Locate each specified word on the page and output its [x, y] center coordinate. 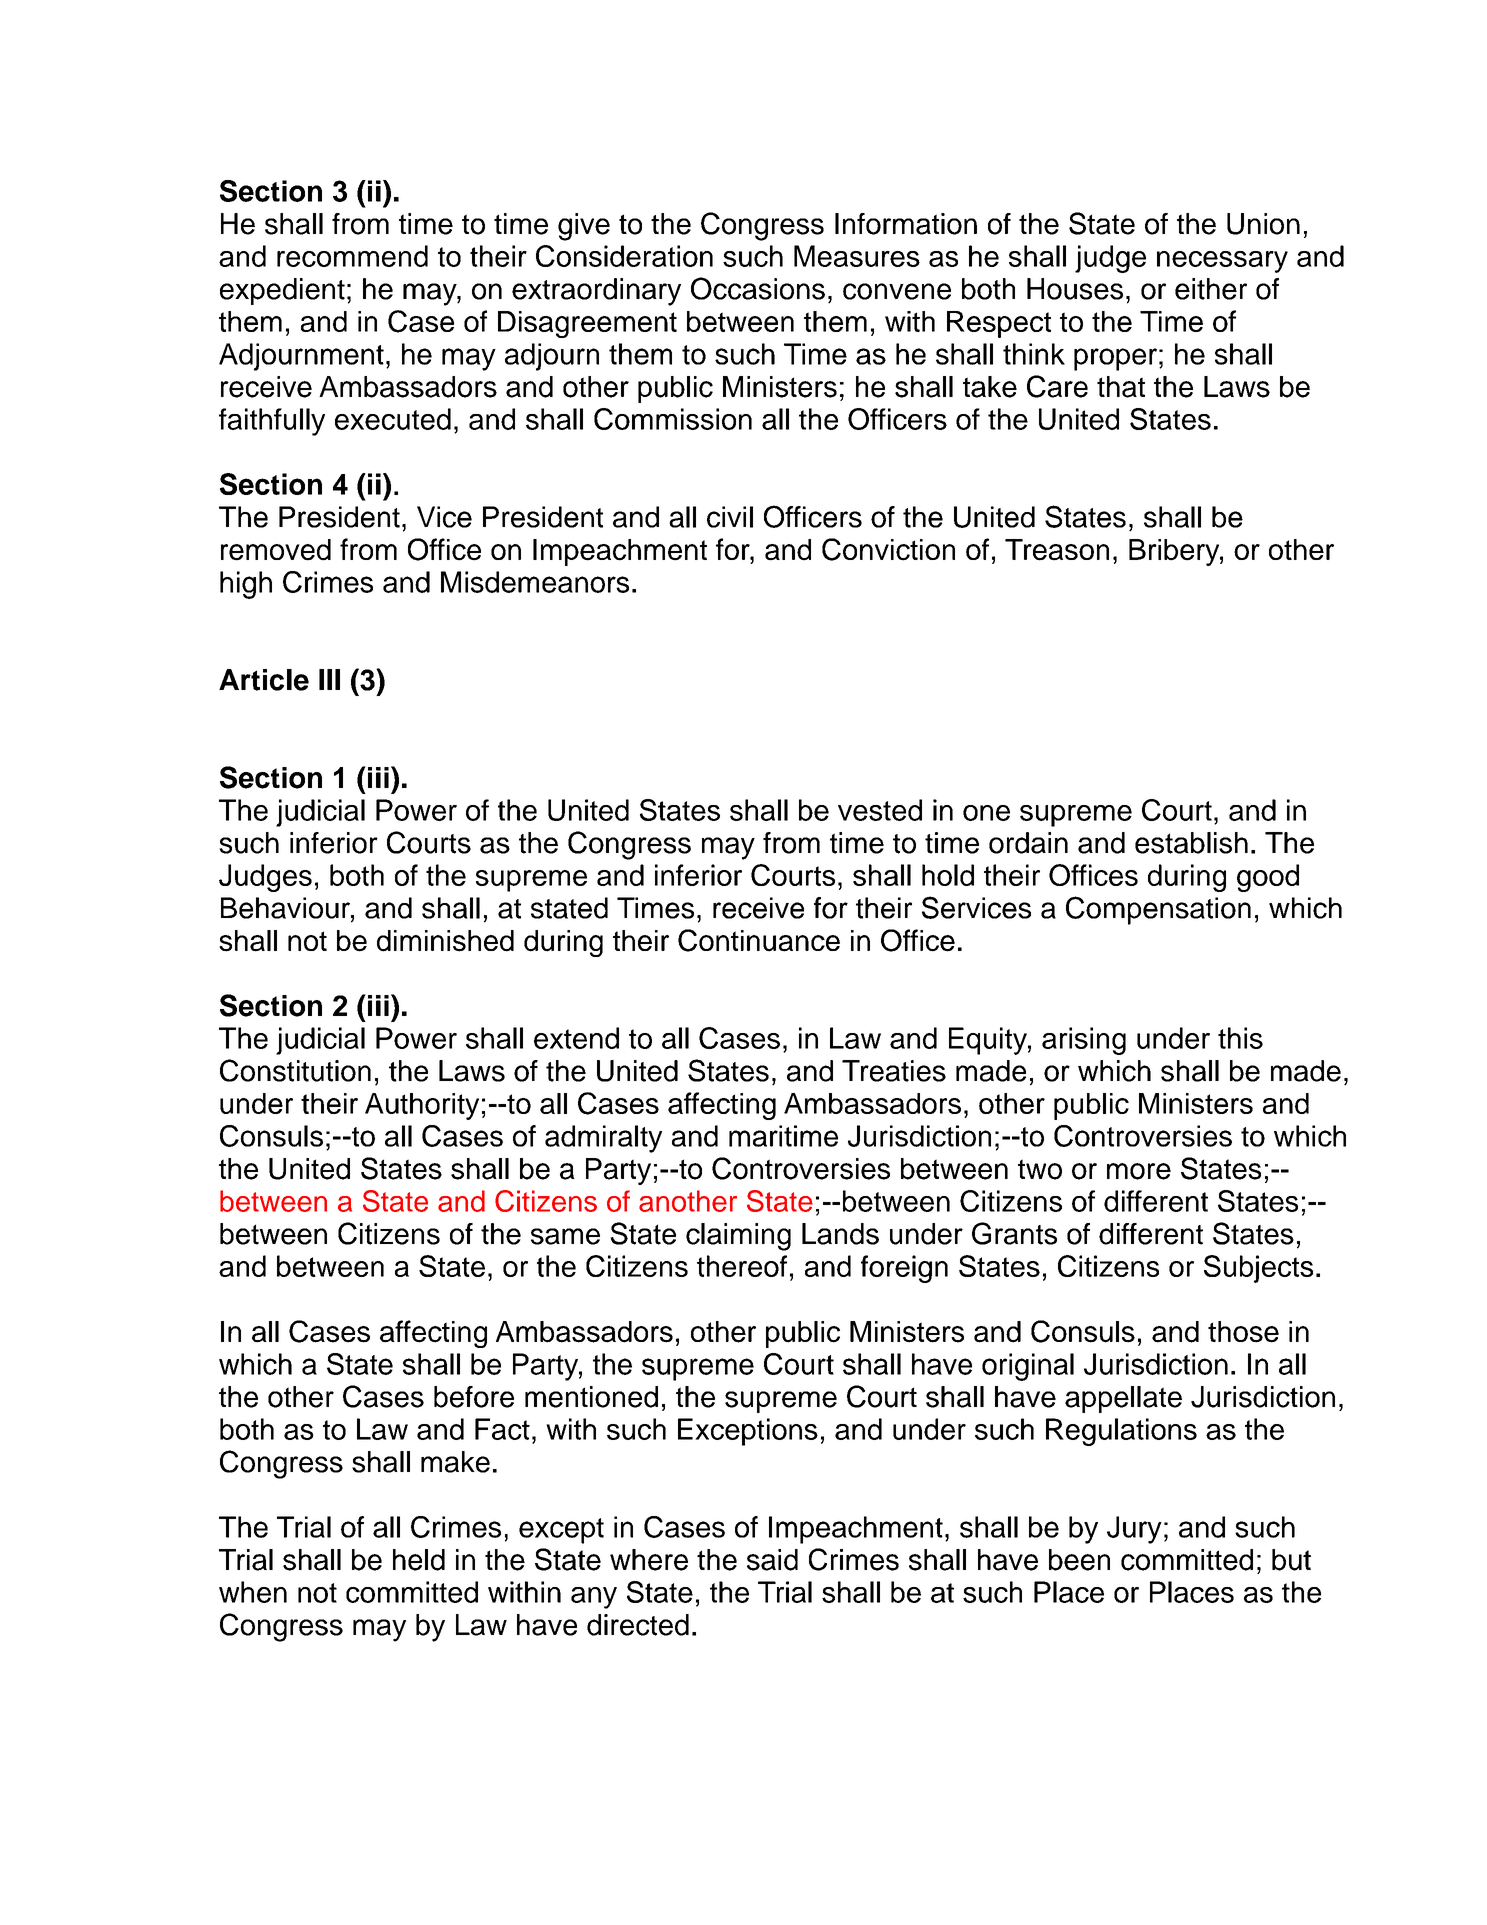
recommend [352, 256]
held [419, 1560]
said [772, 1560]
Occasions [758, 288]
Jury [1134, 1530]
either [1211, 289]
